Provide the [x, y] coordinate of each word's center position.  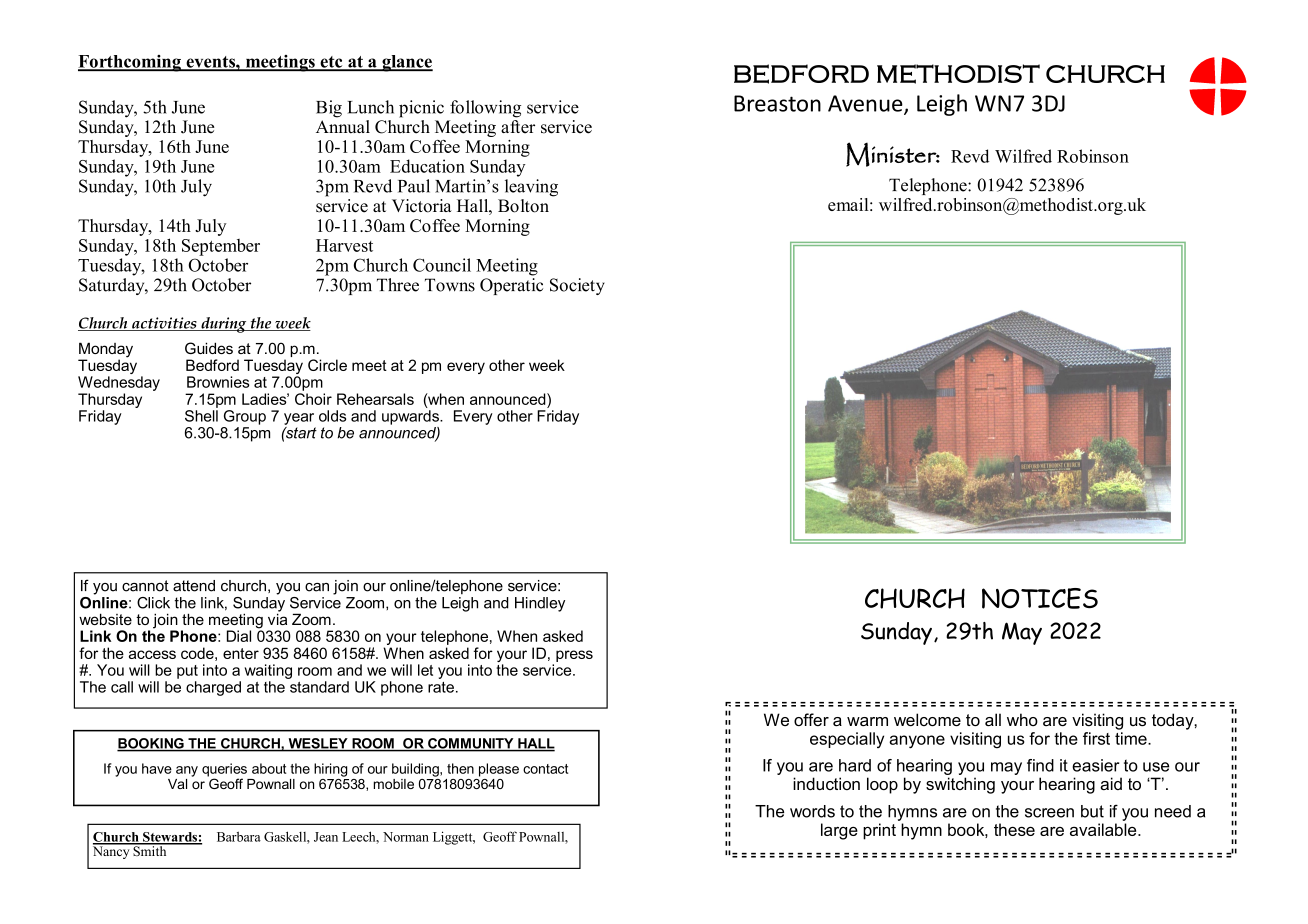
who [1022, 719]
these [1014, 829]
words [812, 811]
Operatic [511, 285]
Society [577, 286]
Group [245, 417]
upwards [411, 417]
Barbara [239, 836]
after [518, 125]
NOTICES [1040, 598]
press [574, 656]
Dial [239, 636]
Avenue [866, 104]
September [221, 247]
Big [329, 109]
